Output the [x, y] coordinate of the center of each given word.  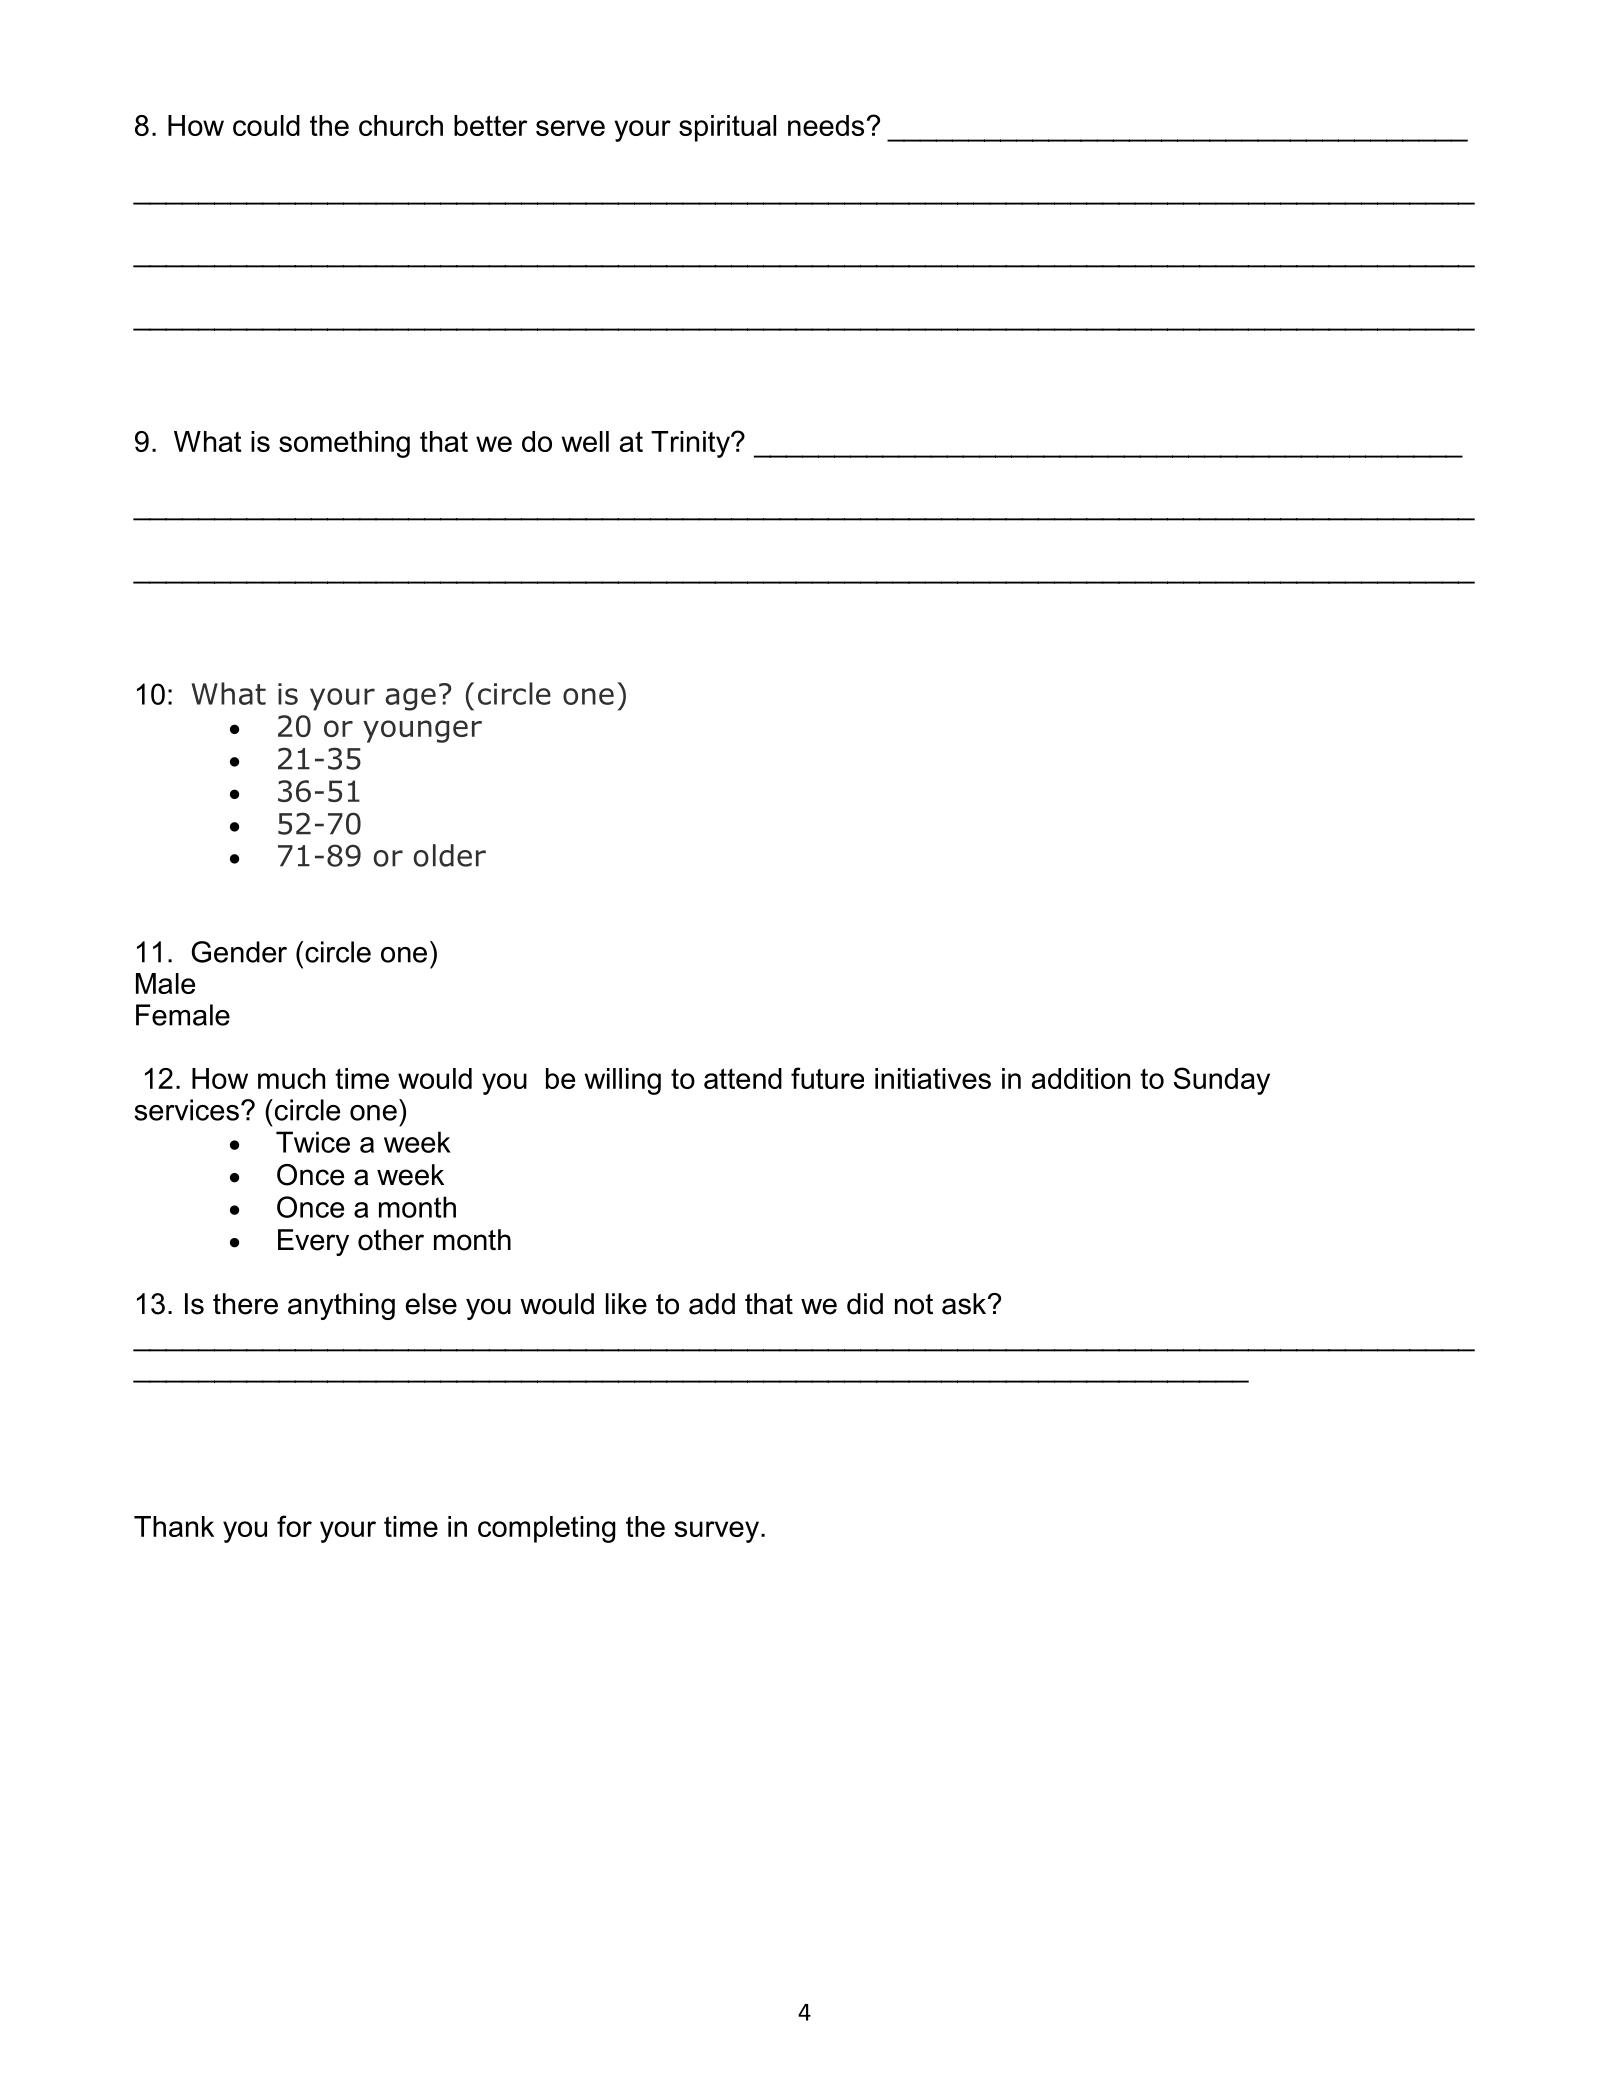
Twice [313, 1142]
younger [422, 731]
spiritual [727, 128]
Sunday [1222, 1081]
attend [743, 1078]
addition [1081, 1078]
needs [826, 125]
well [585, 441]
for [294, 1526]
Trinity [691, 444]
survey [716, 1532]
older [450, 855]
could [266, 125]
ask [965, 1304]
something [344, 444]
